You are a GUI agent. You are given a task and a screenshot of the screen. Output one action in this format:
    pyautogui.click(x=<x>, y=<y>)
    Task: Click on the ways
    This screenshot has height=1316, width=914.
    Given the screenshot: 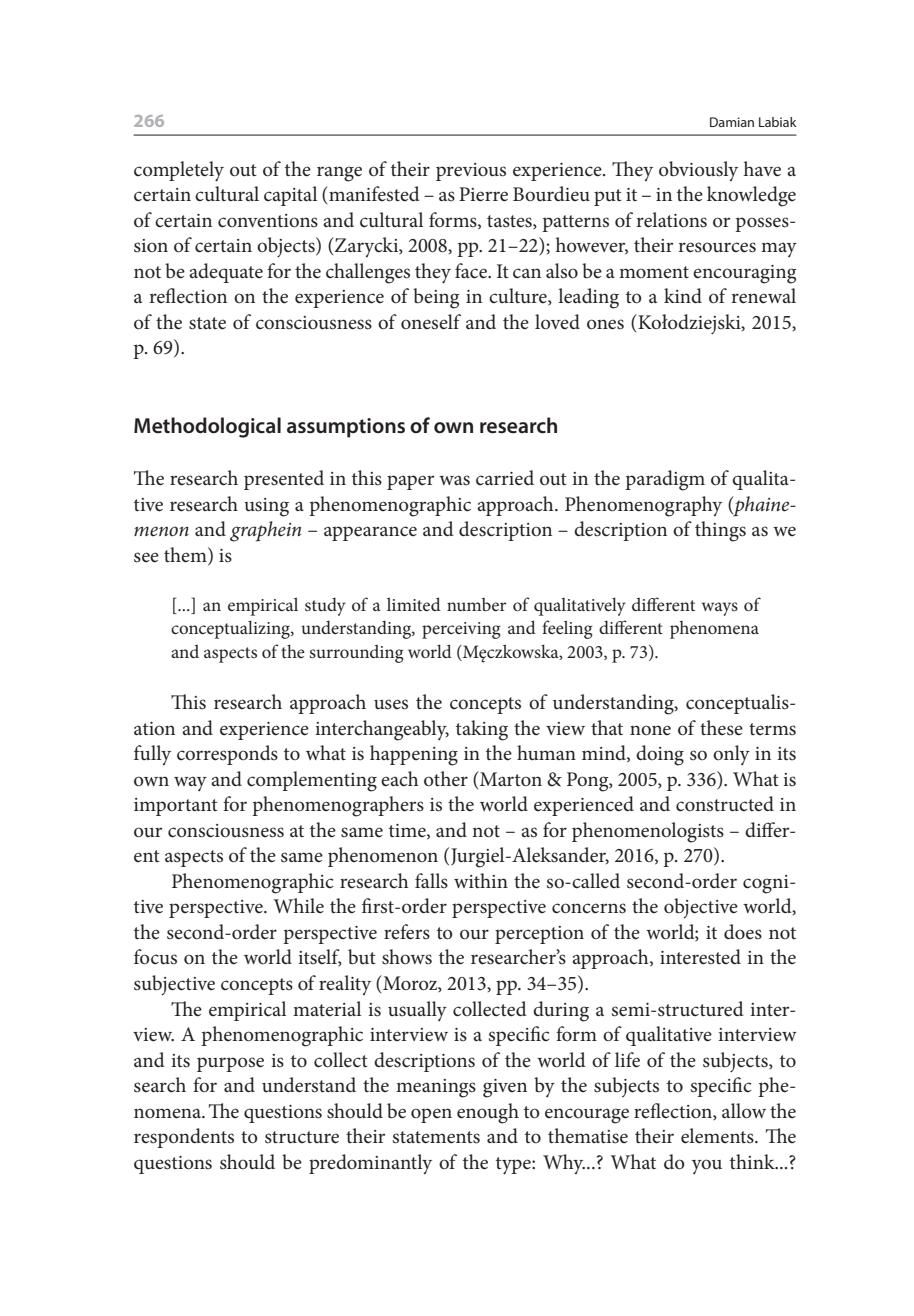 What is the action you would take?
    pyautogui.click(x=720, y=609)
